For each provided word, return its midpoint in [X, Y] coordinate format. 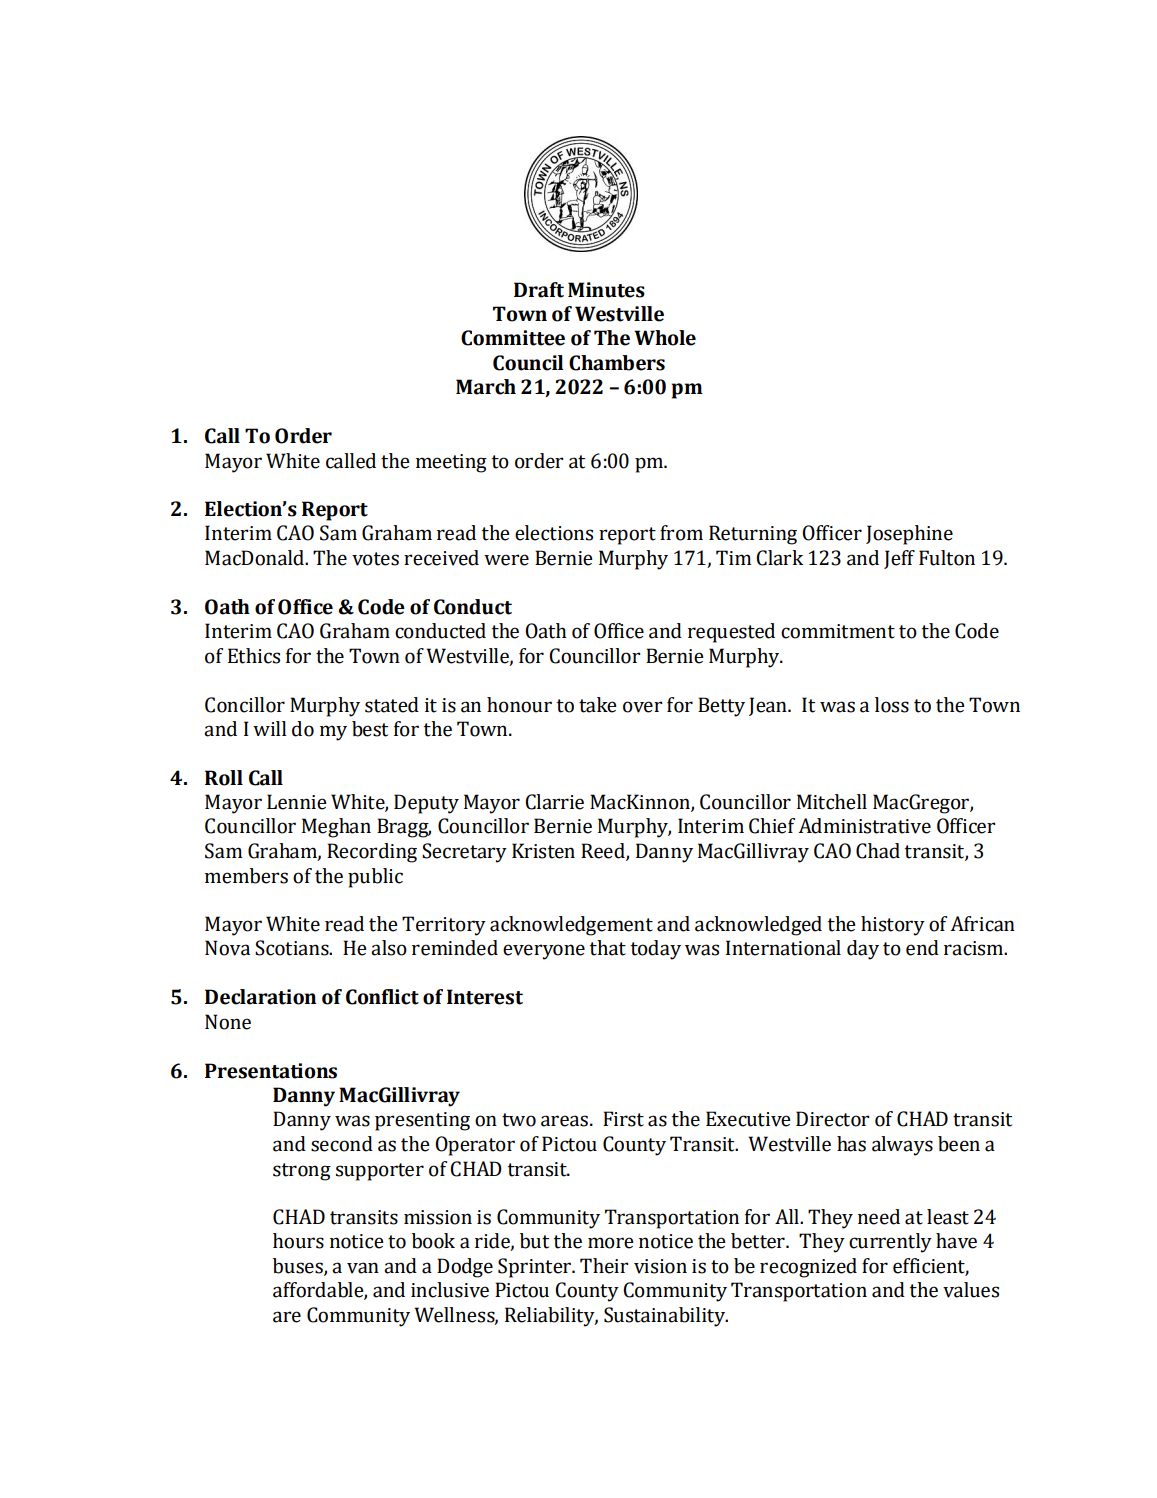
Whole [665, 338]
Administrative [864, 826]
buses [299, 1267]
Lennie [297, 802]
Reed [604, 852]
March [486, 387]
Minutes [606, 290]
